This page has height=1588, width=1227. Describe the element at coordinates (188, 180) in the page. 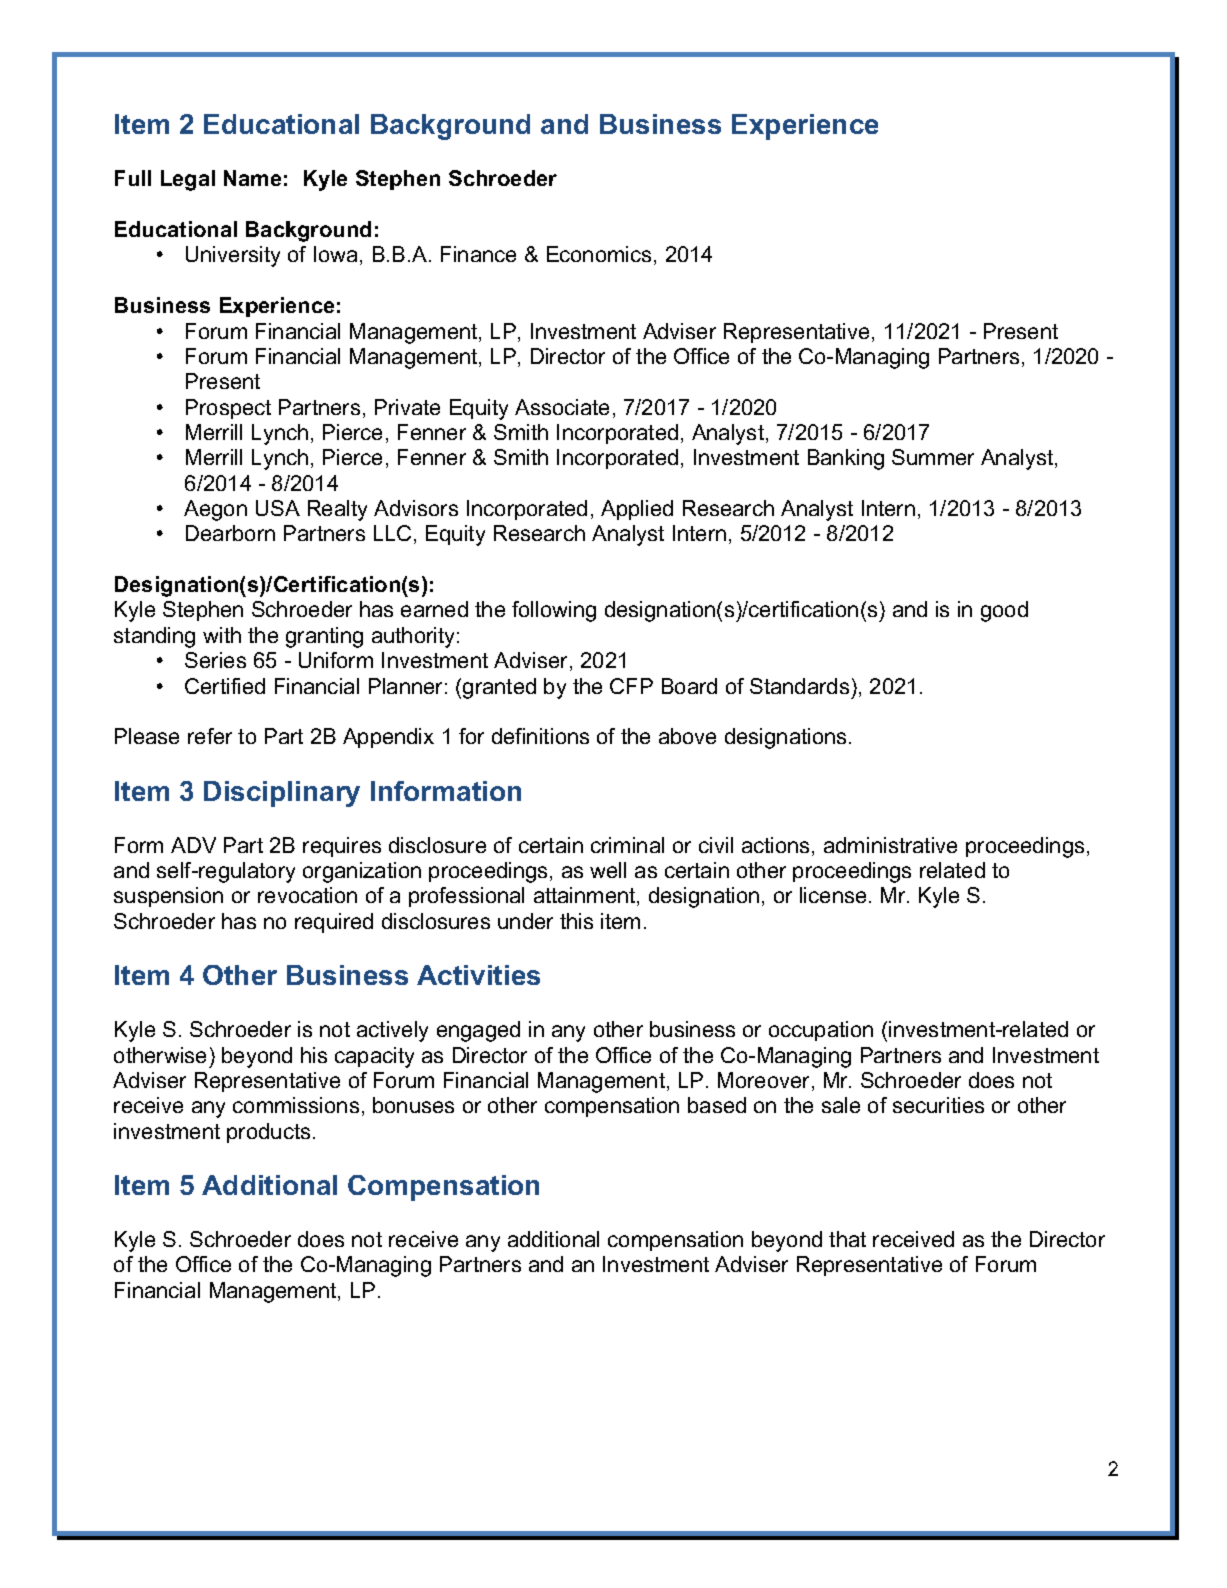

I see `Legal` at that location.
